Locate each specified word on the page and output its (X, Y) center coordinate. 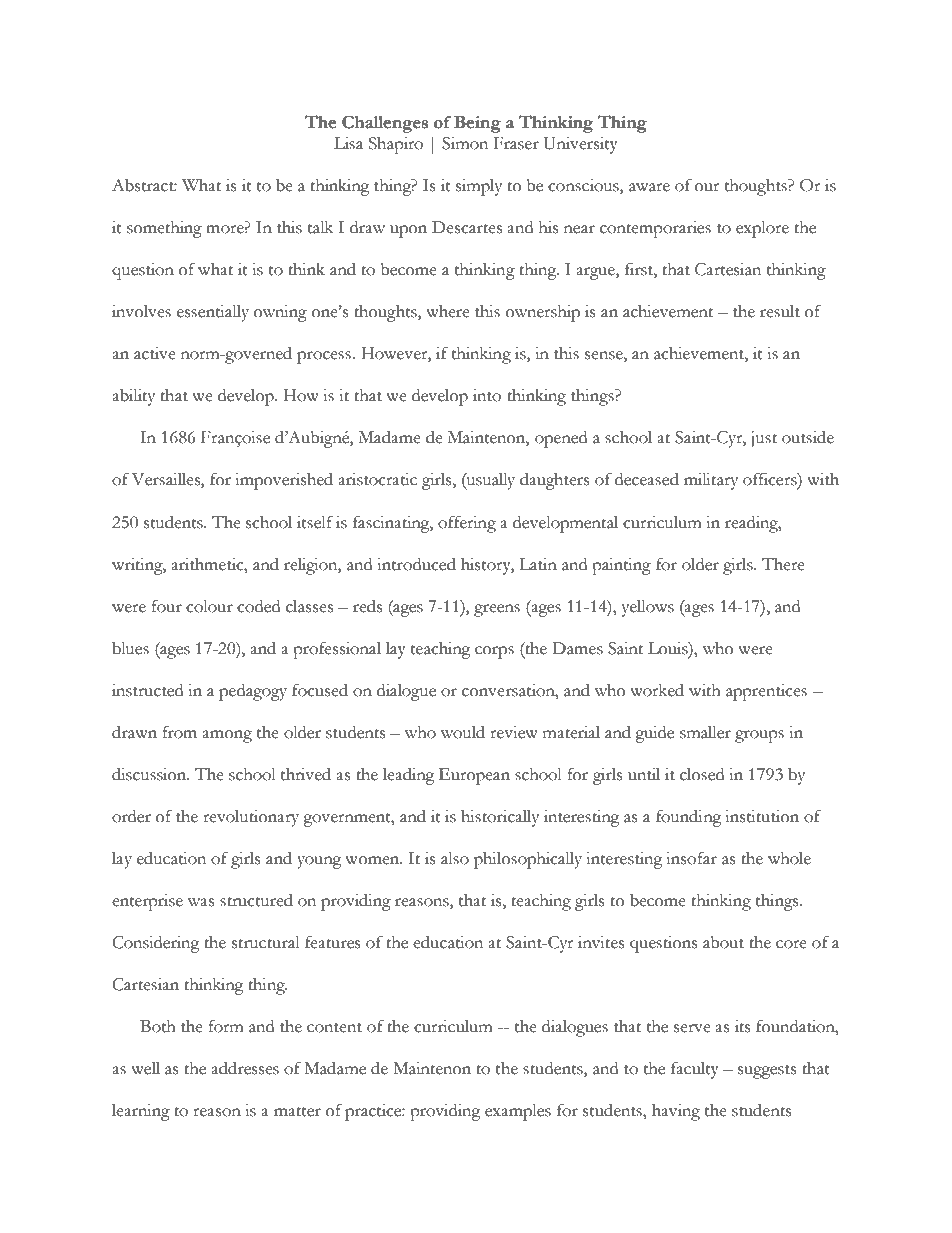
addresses (245, 1068)
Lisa (348, 143)
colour (209, 606)
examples (518, 1112)
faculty (695, 1070)
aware (649, 187)
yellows (648, 608)
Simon (465, 143)
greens (497, 610)
